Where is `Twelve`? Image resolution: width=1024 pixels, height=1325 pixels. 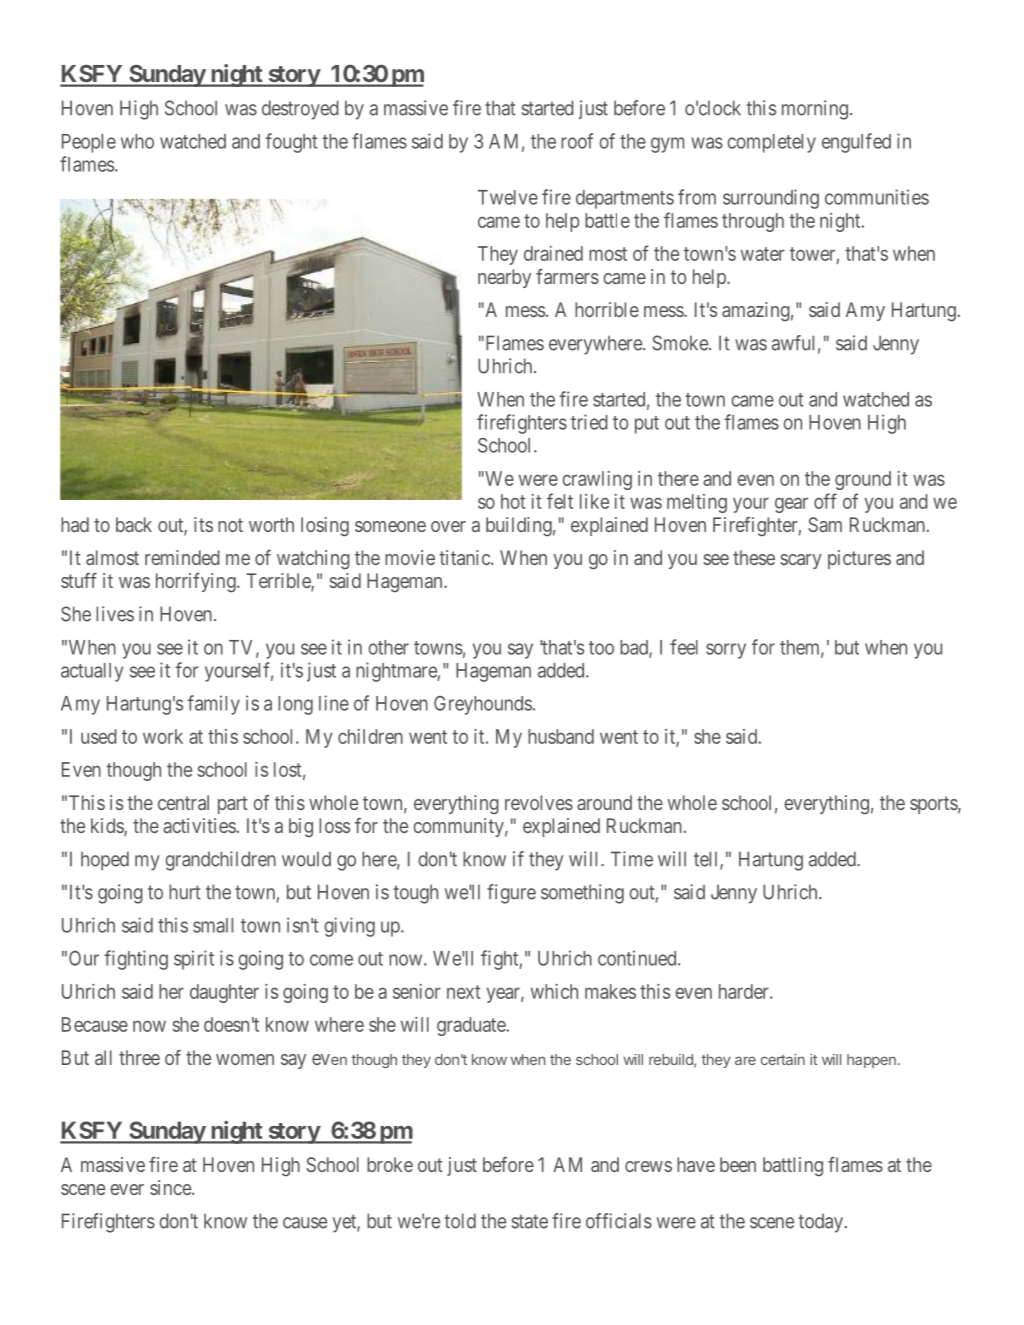
Twelve is located at coordinates (508, 197).
